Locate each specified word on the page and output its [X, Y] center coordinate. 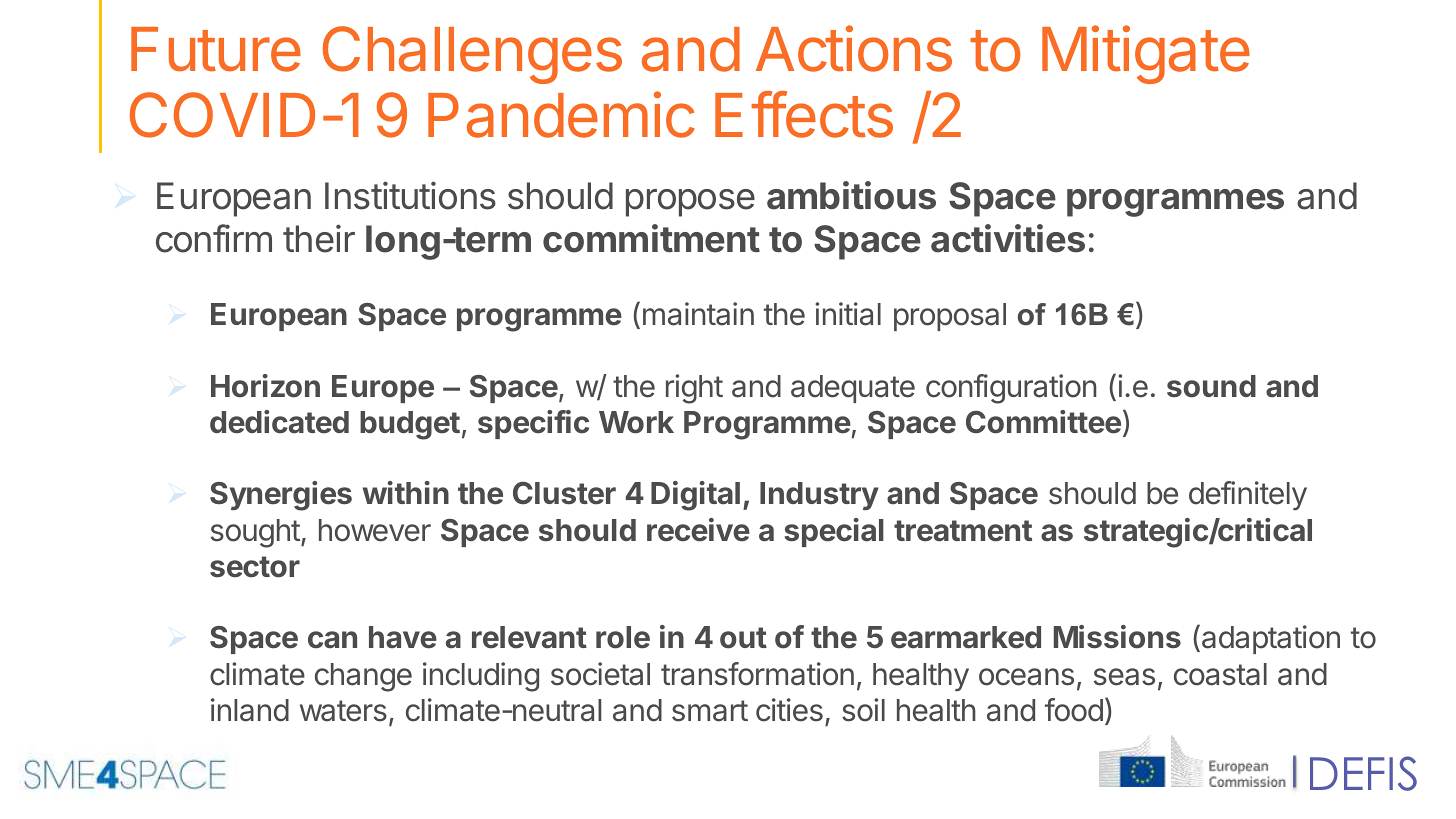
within [406, 492]
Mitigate [1146, 55]
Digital [695, 496]
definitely [1248, 495]
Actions [854, 49]
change [363, 677]
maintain [698, 314]
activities [1008, 238]
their [319, 238]
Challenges [472, 55]
